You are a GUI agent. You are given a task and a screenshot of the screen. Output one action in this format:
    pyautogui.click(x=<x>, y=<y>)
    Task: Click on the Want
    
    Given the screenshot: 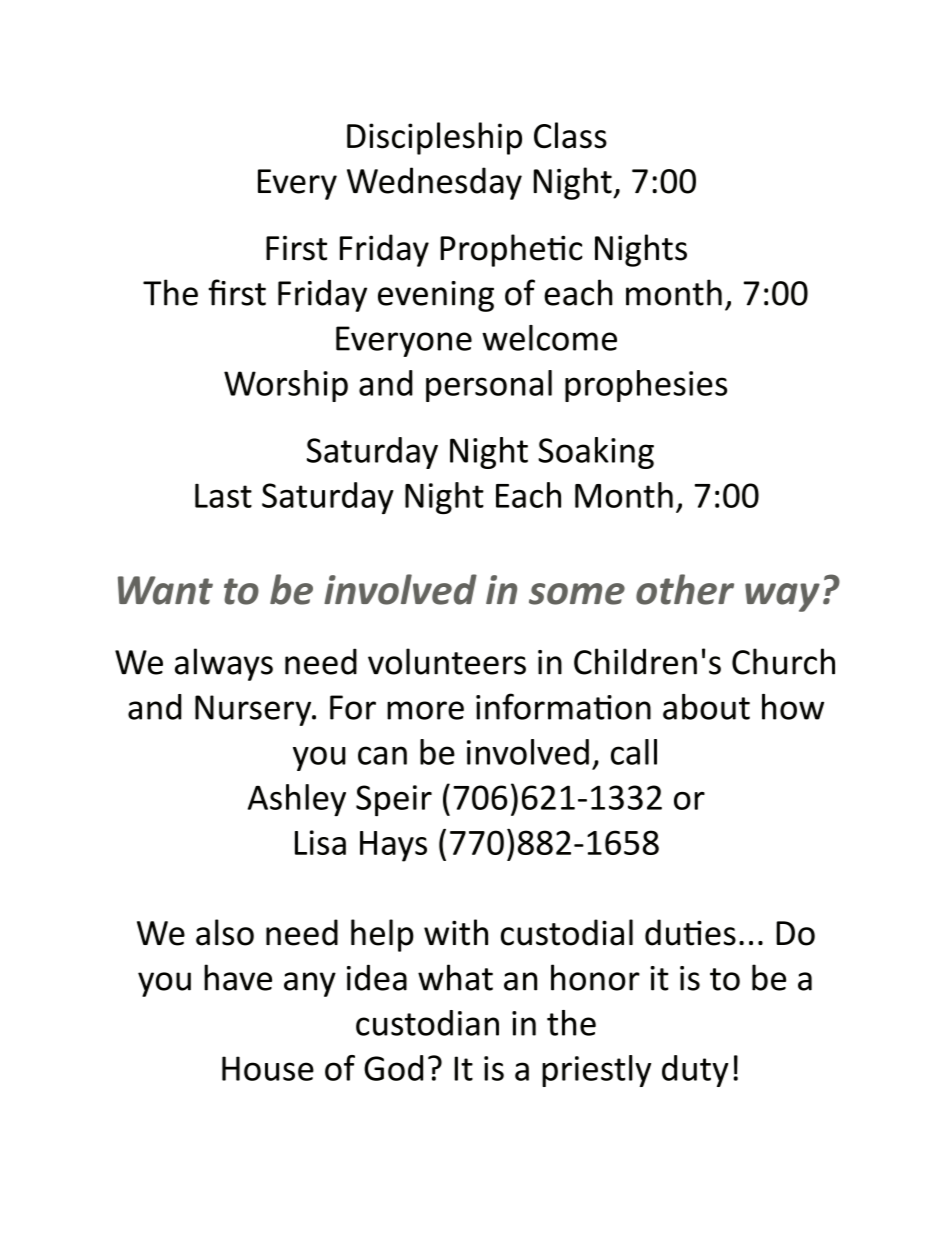 What is the action you would take?
    pyautogui.click(x=165, y=590)
